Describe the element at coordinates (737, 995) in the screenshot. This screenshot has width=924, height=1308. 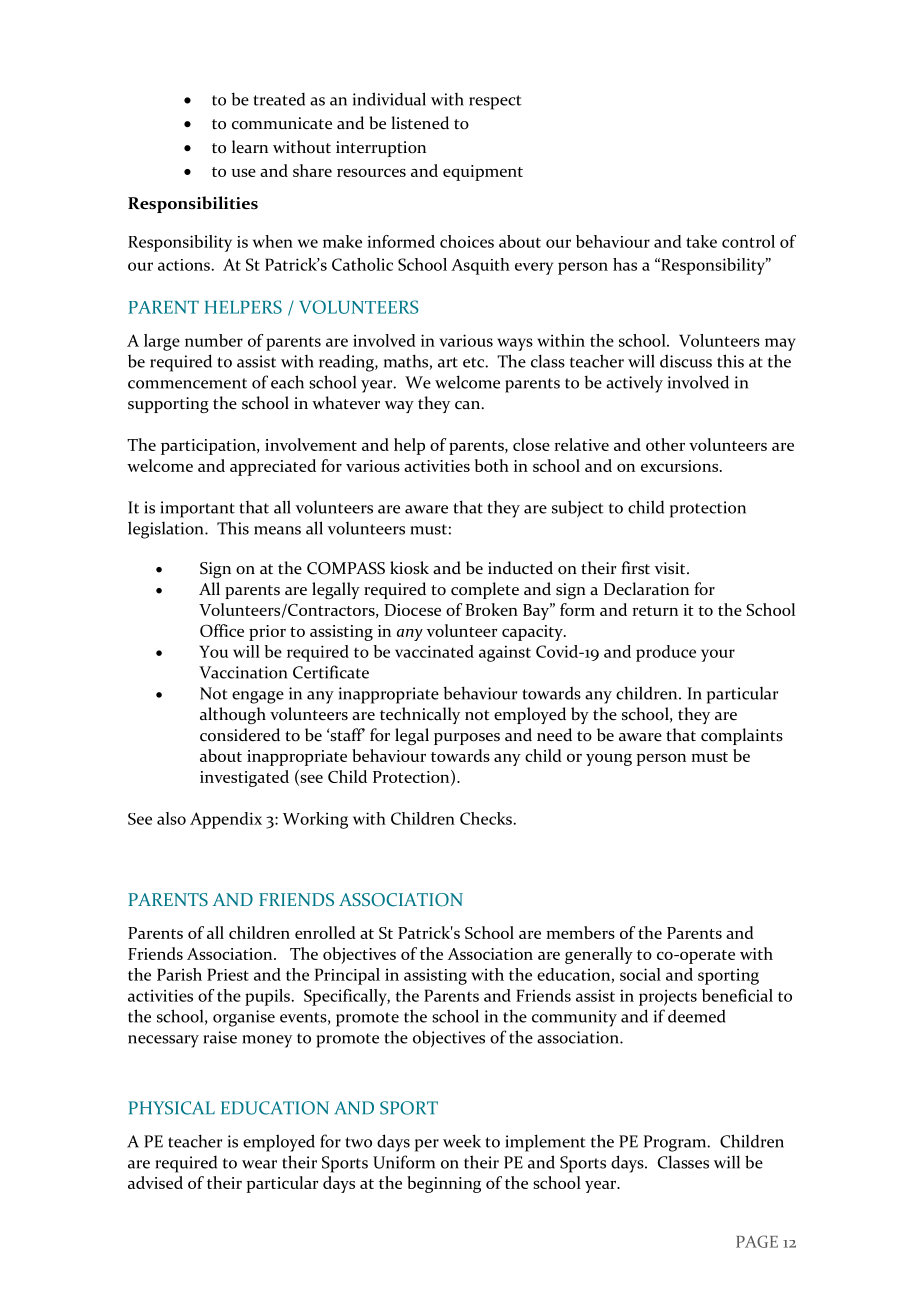
I see `beneficial` at that location.
